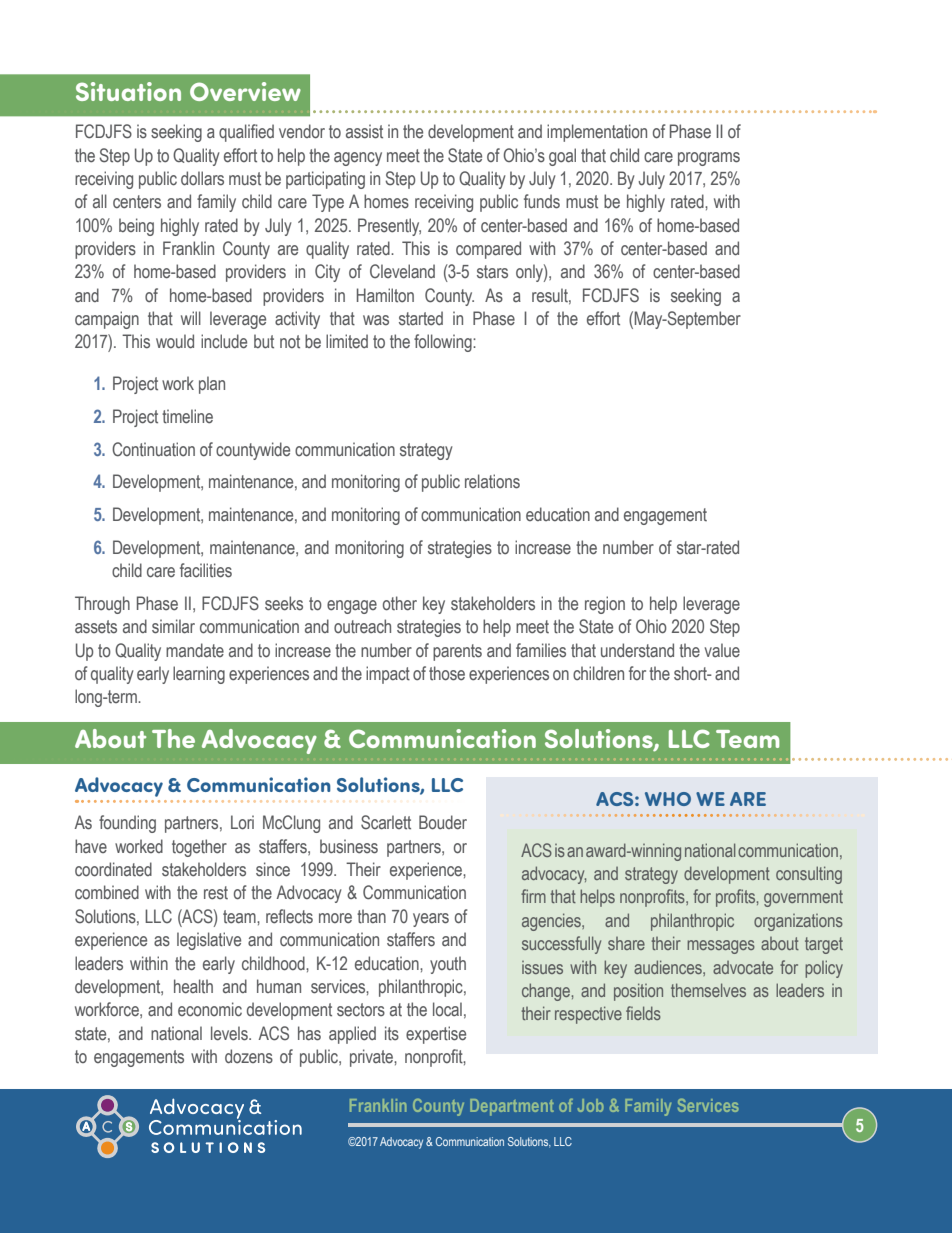 Image resolution: width=952 pixels, height=1233 pixels. What do you see at coordinates (249, 1056) in the screenshot?
I see `dozens` at bounding box center [249, 1056].
